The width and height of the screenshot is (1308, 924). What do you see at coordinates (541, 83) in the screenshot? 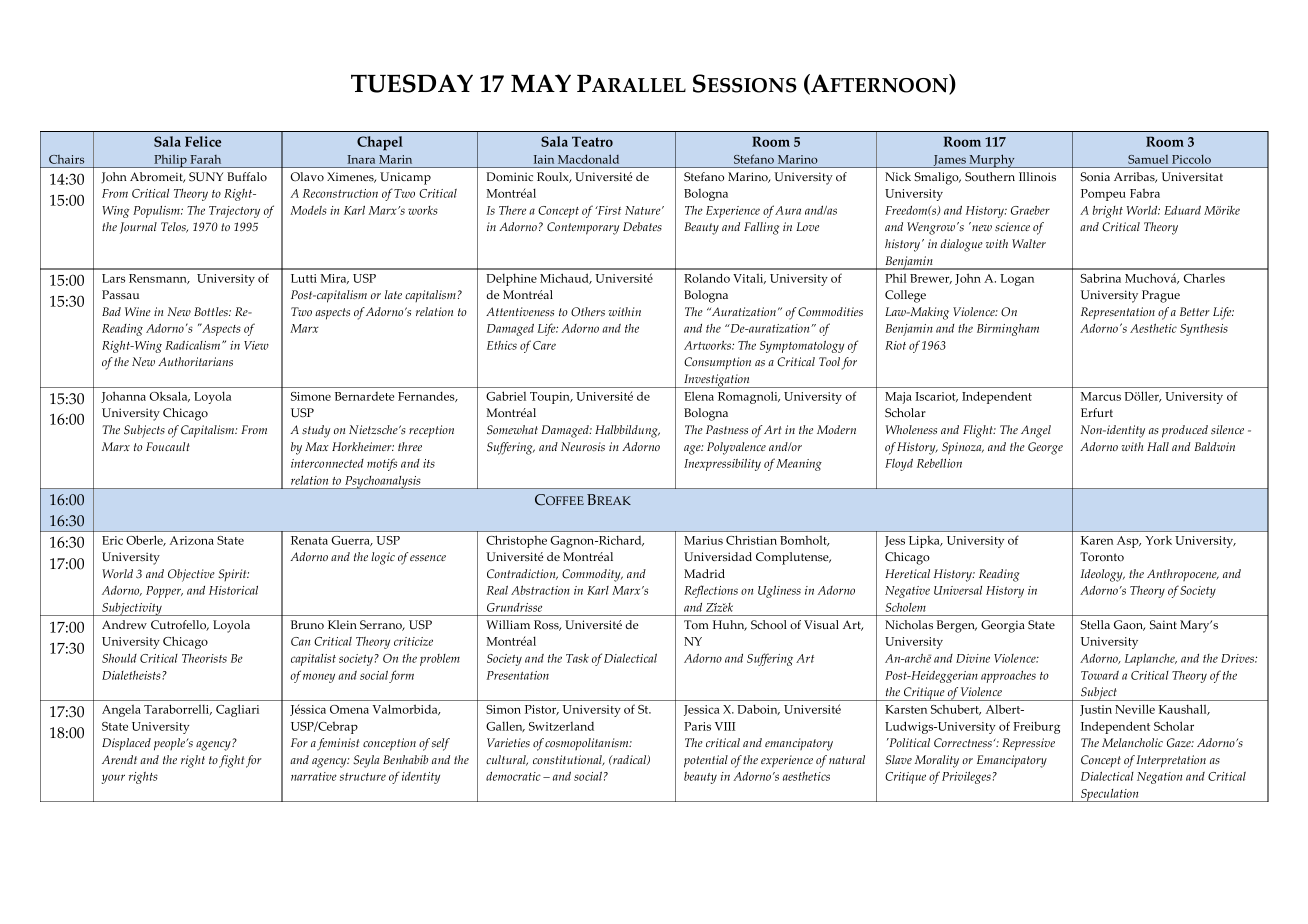
I see `MAY` at bounding box center [541, 83].
